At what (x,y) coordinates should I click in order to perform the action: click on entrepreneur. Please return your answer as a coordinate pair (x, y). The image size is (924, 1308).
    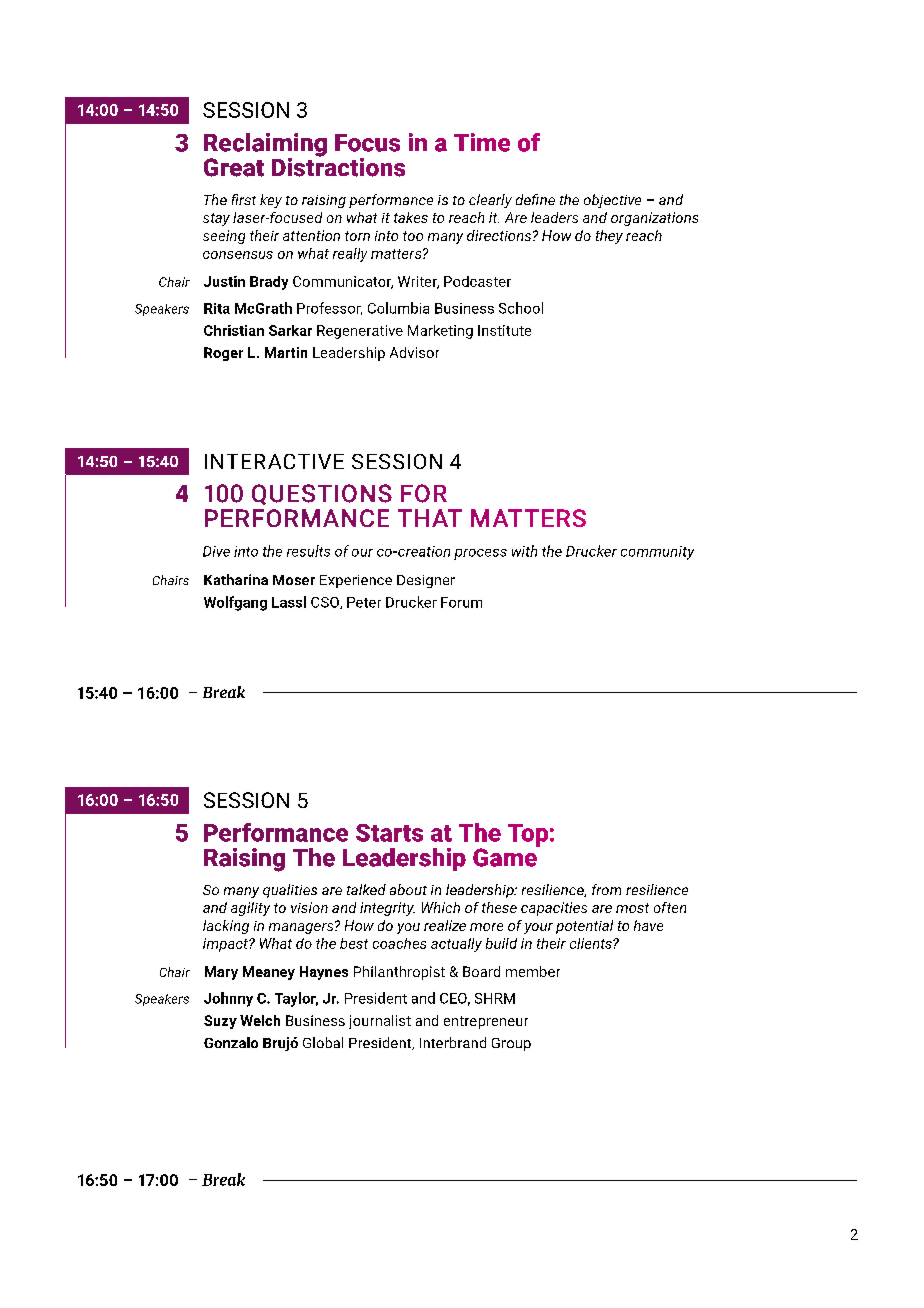
    Looking at the image, I should click on (486, 1022).
